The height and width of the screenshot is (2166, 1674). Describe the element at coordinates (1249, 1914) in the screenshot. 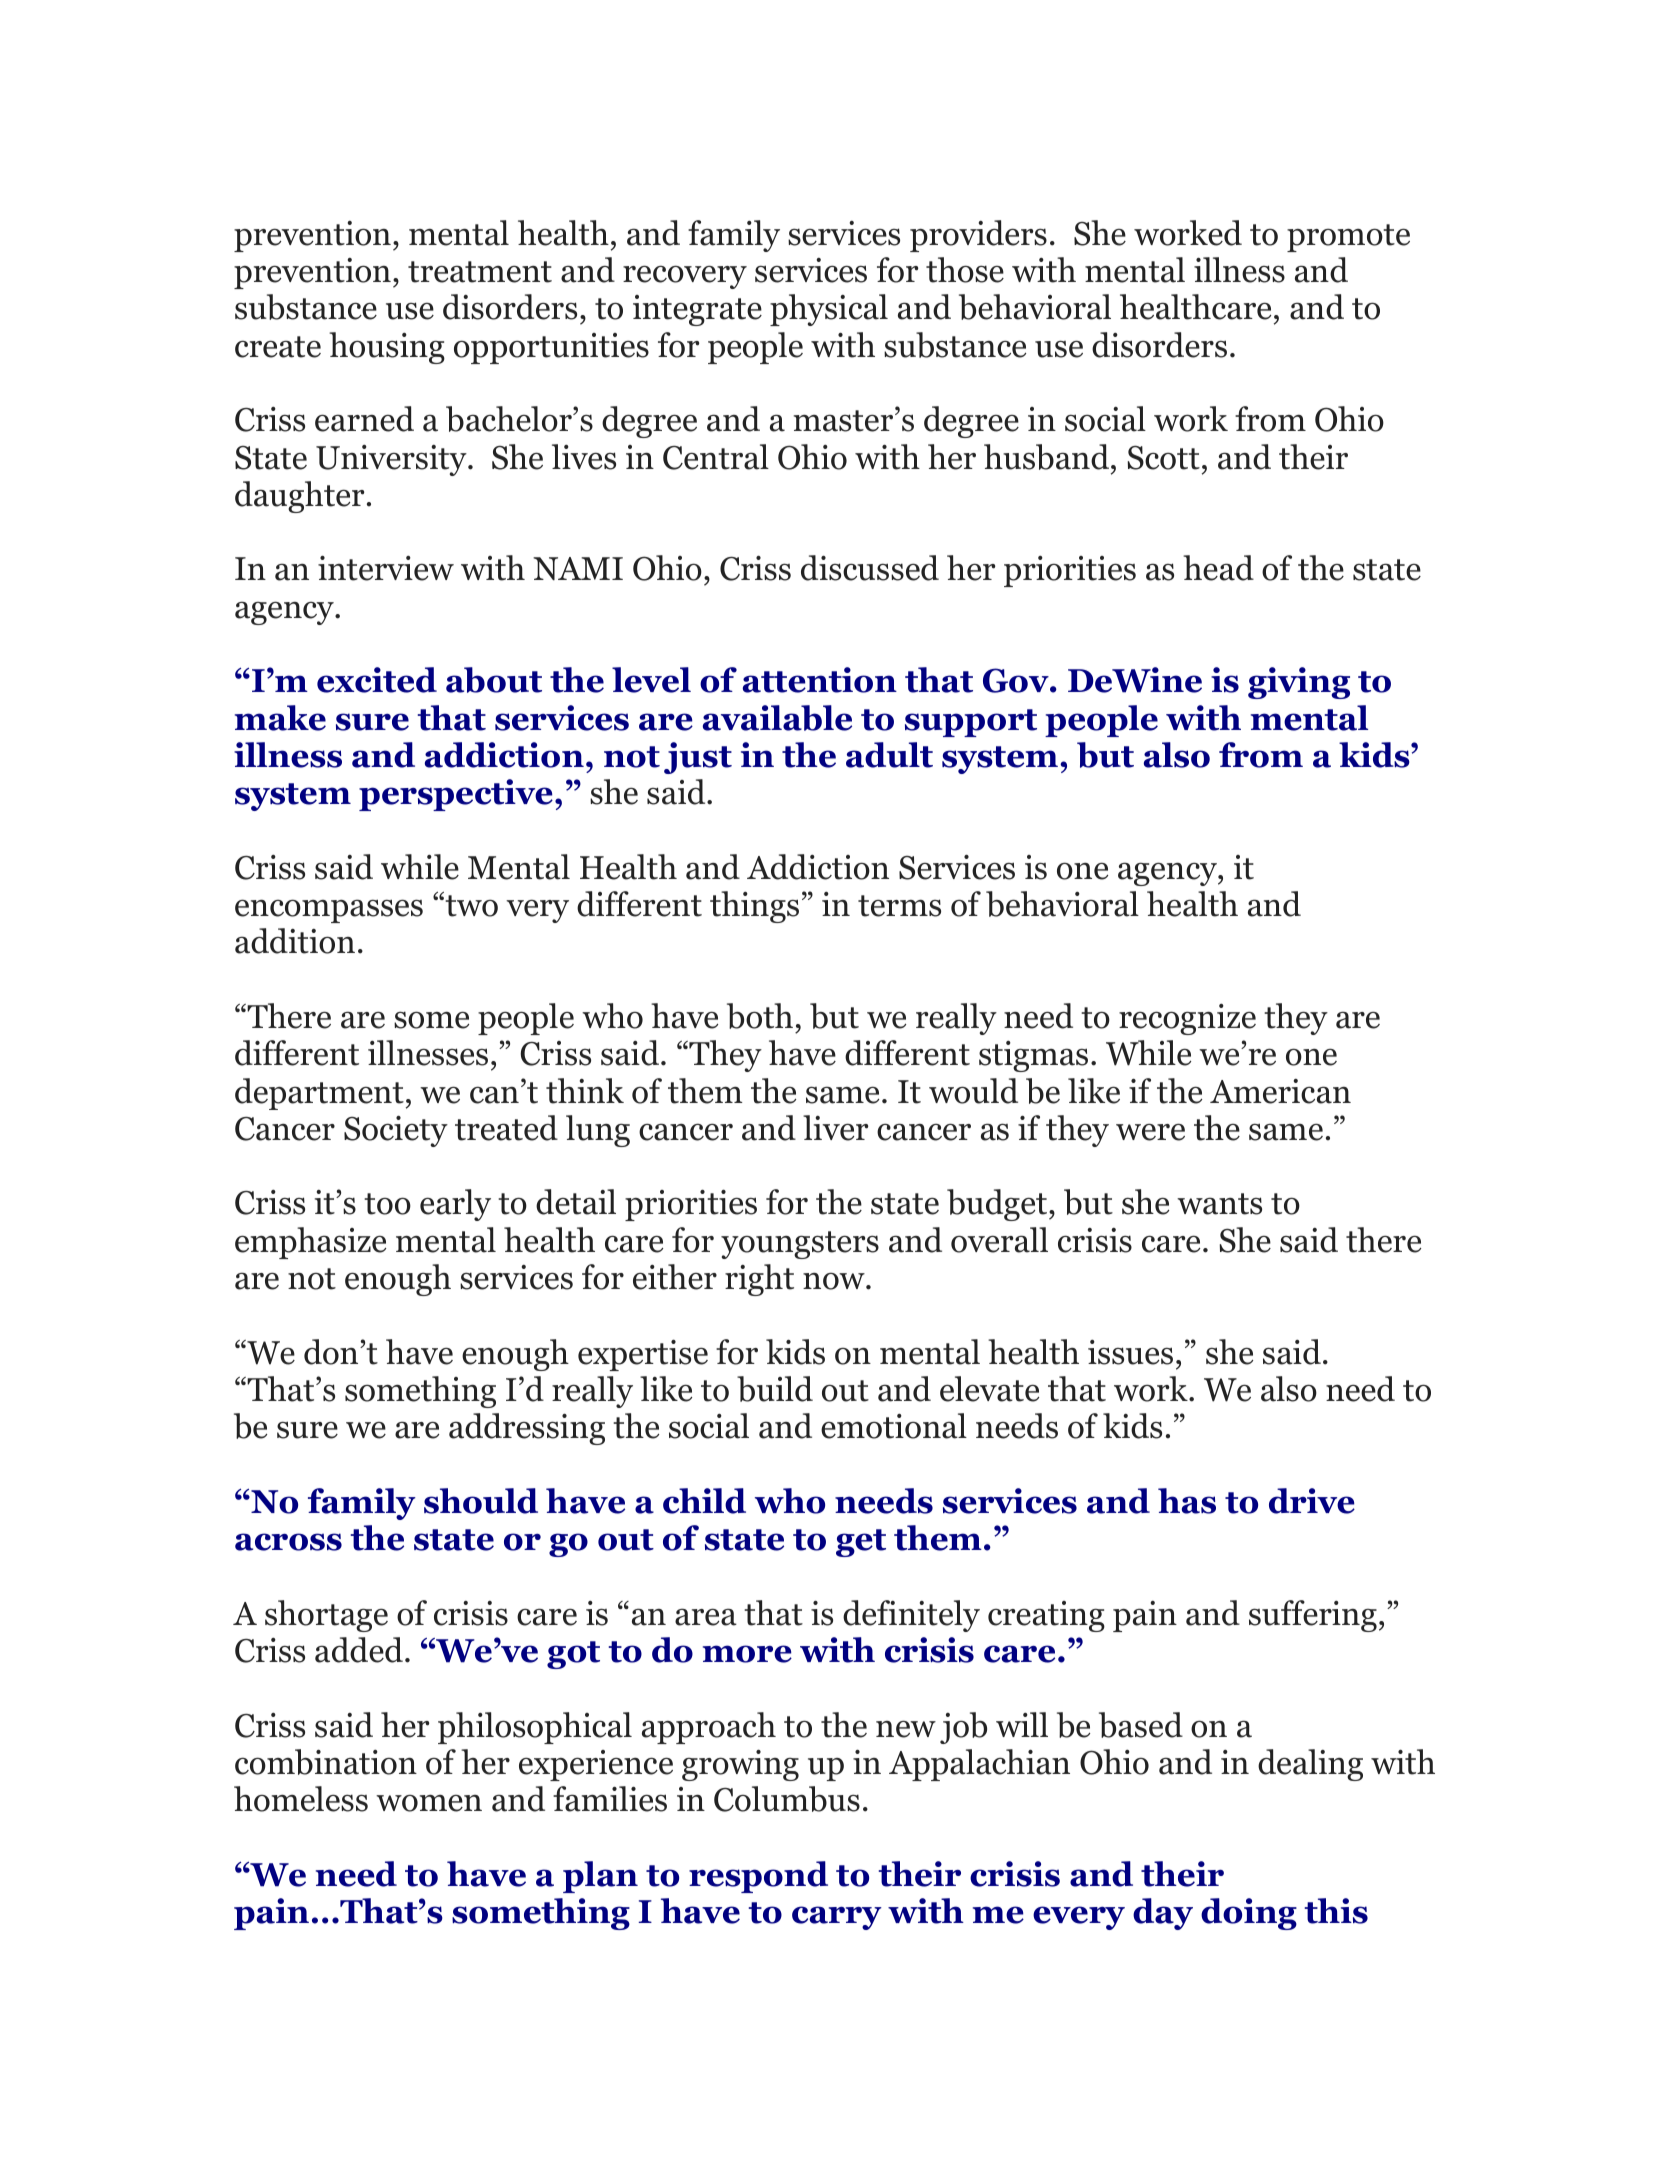

I see `doing` at that location.
